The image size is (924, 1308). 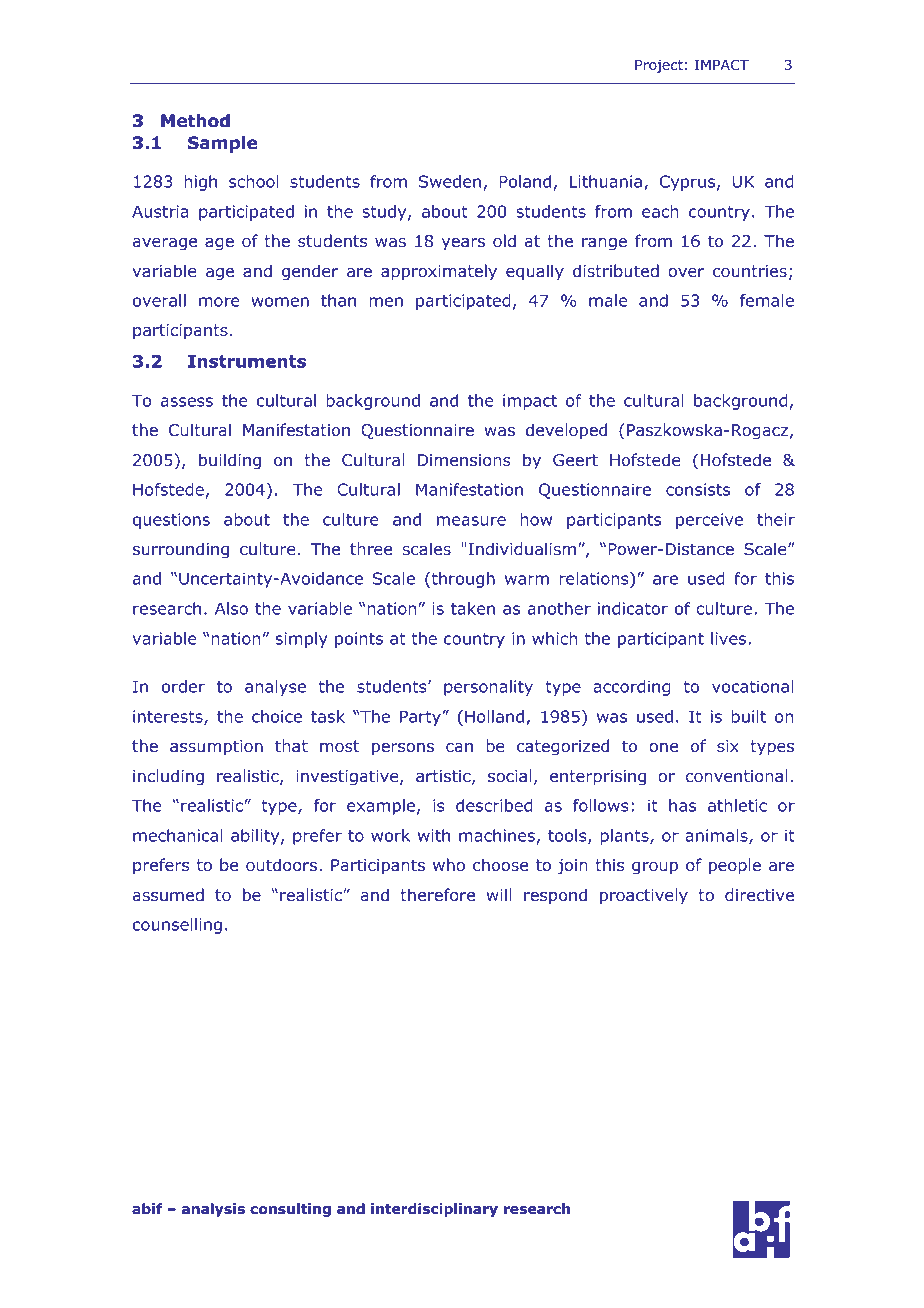 I want to click on Sweden, so click(x=450, y=181).
